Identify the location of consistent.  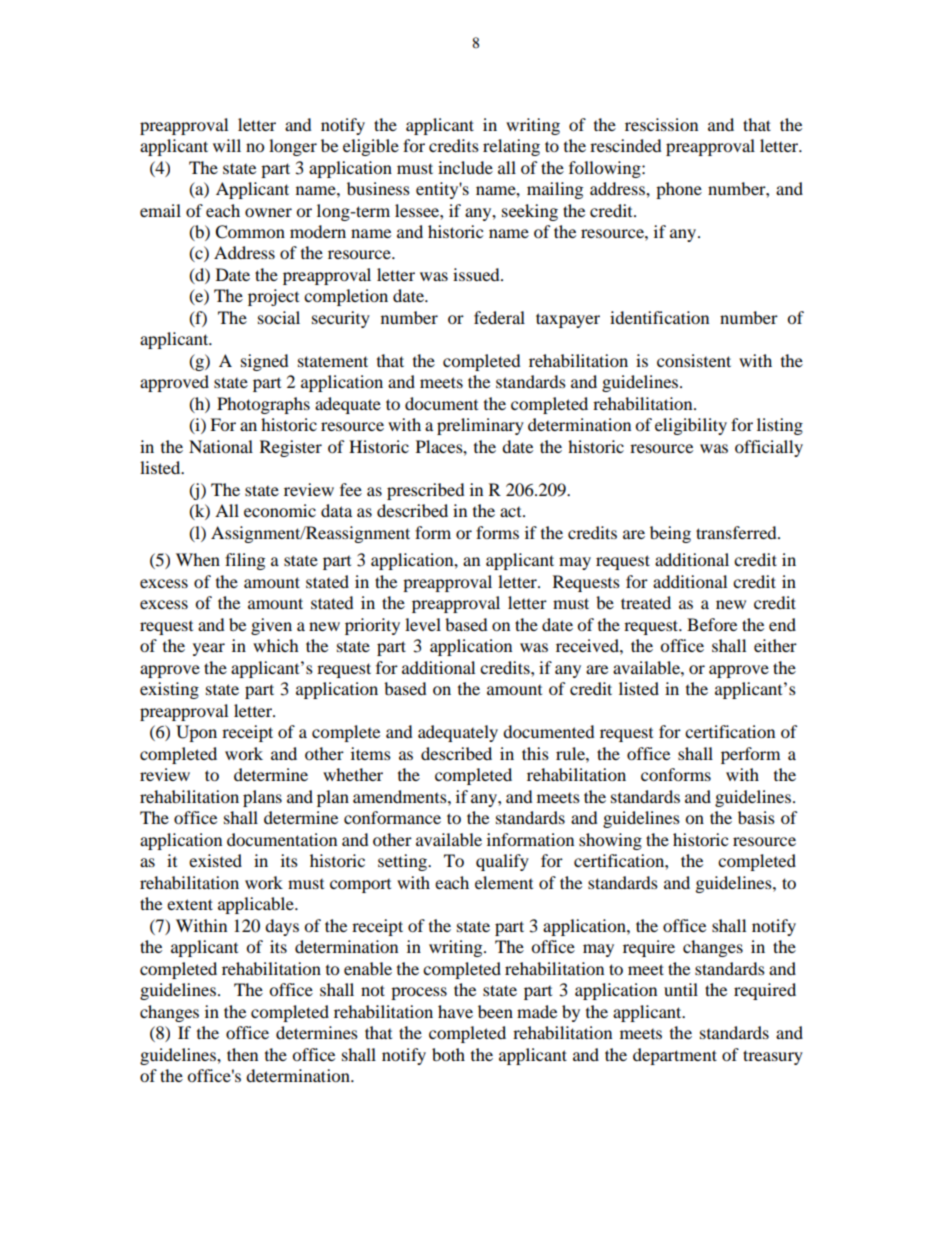
(694, 360).
